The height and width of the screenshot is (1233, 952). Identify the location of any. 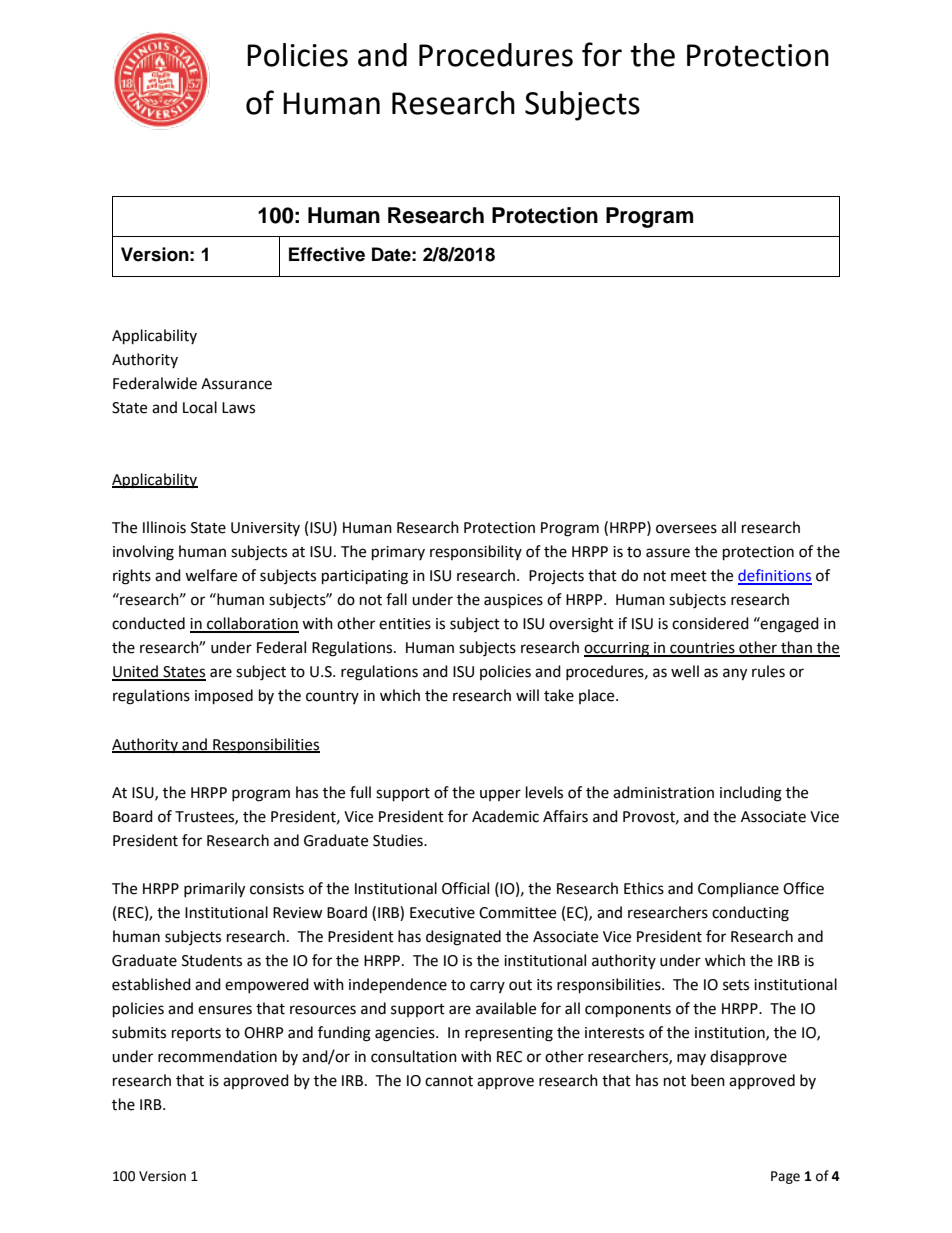
(735, 674).
